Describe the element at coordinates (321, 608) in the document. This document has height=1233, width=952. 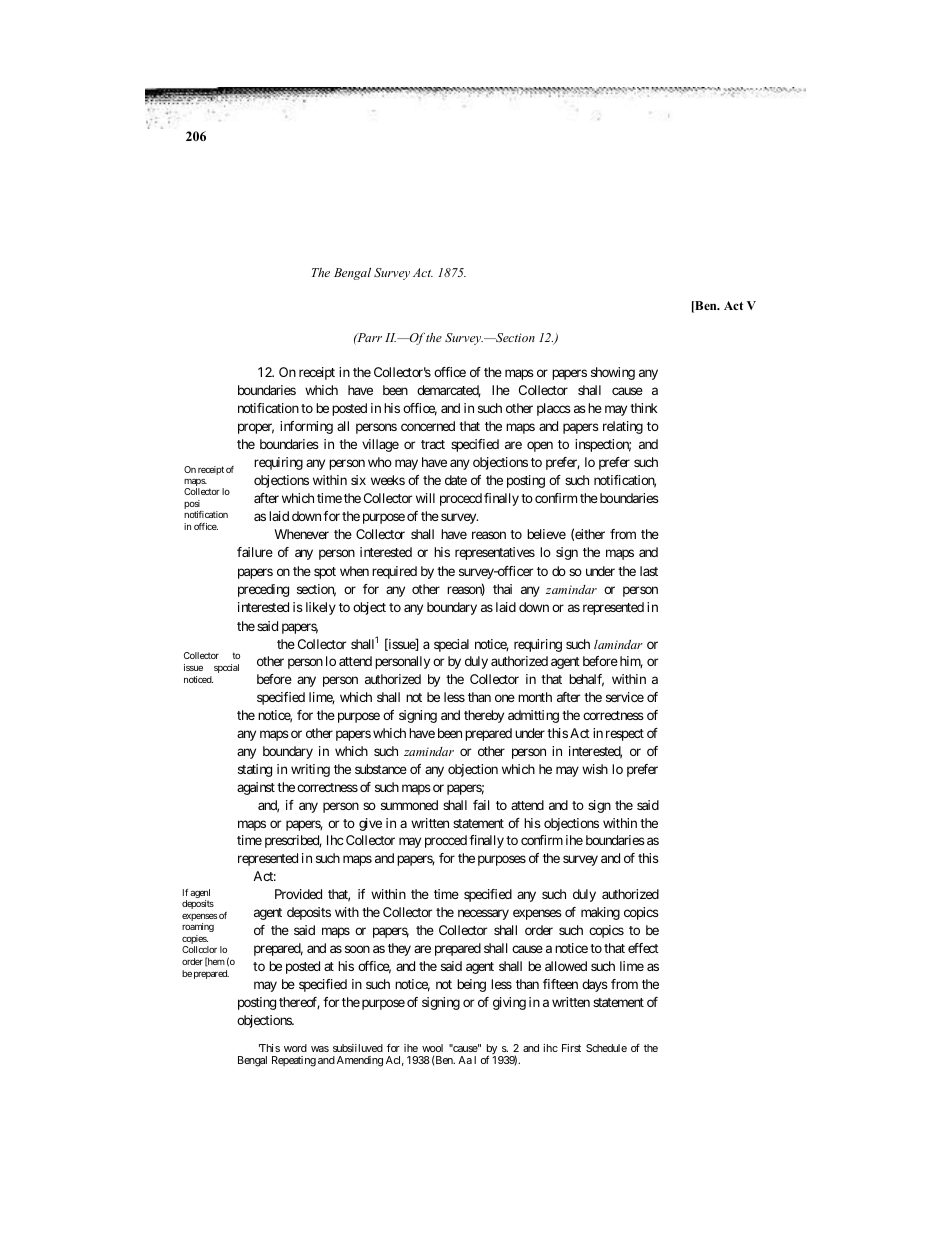
I see `likely` at that location.
